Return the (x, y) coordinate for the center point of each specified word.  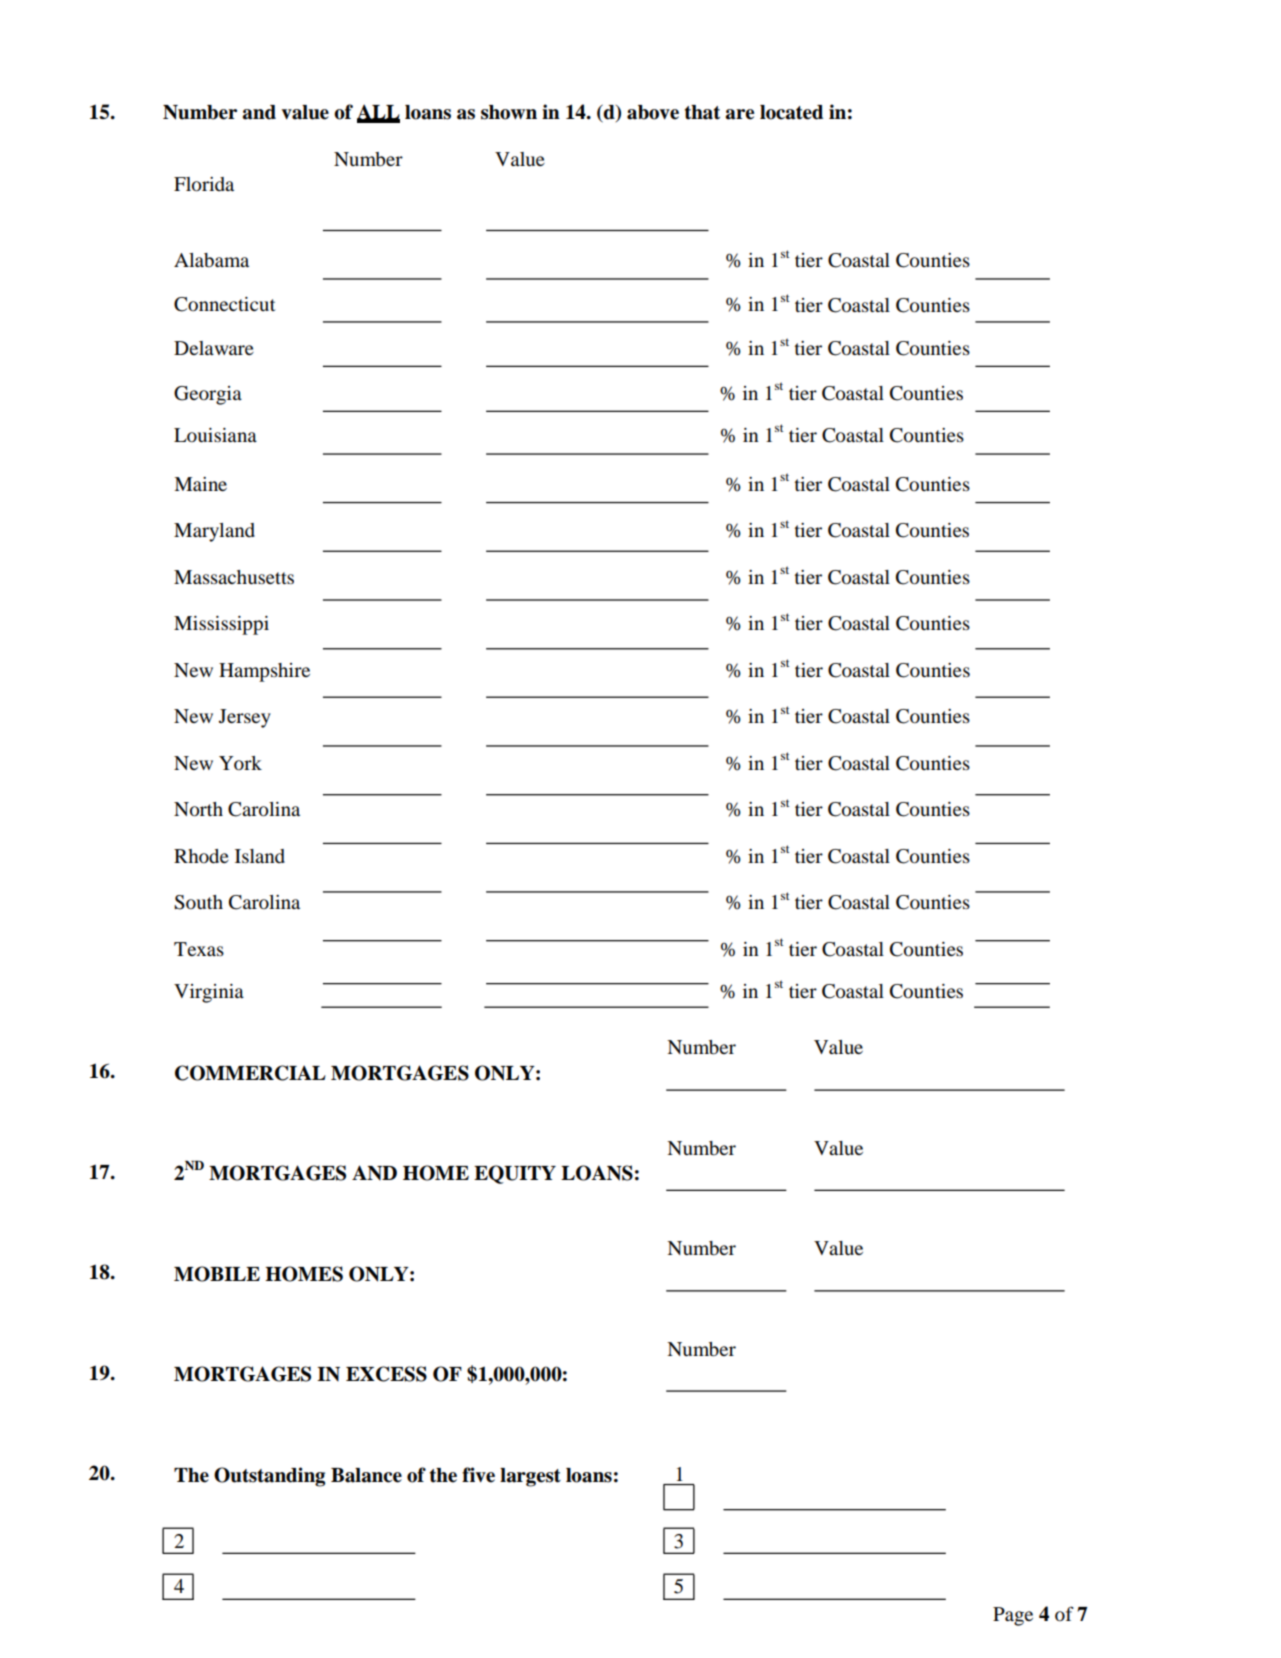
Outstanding (269, 1477)
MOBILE (217, 1274)
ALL (378, 113)
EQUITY (515, 1174)
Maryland (214, 532)
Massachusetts (234, 577)
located (791, 112)
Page (1013, 1616)
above (653, 112)
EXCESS (386, 1374)
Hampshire (264, 672)
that (702, 112)
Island (260, 856)
